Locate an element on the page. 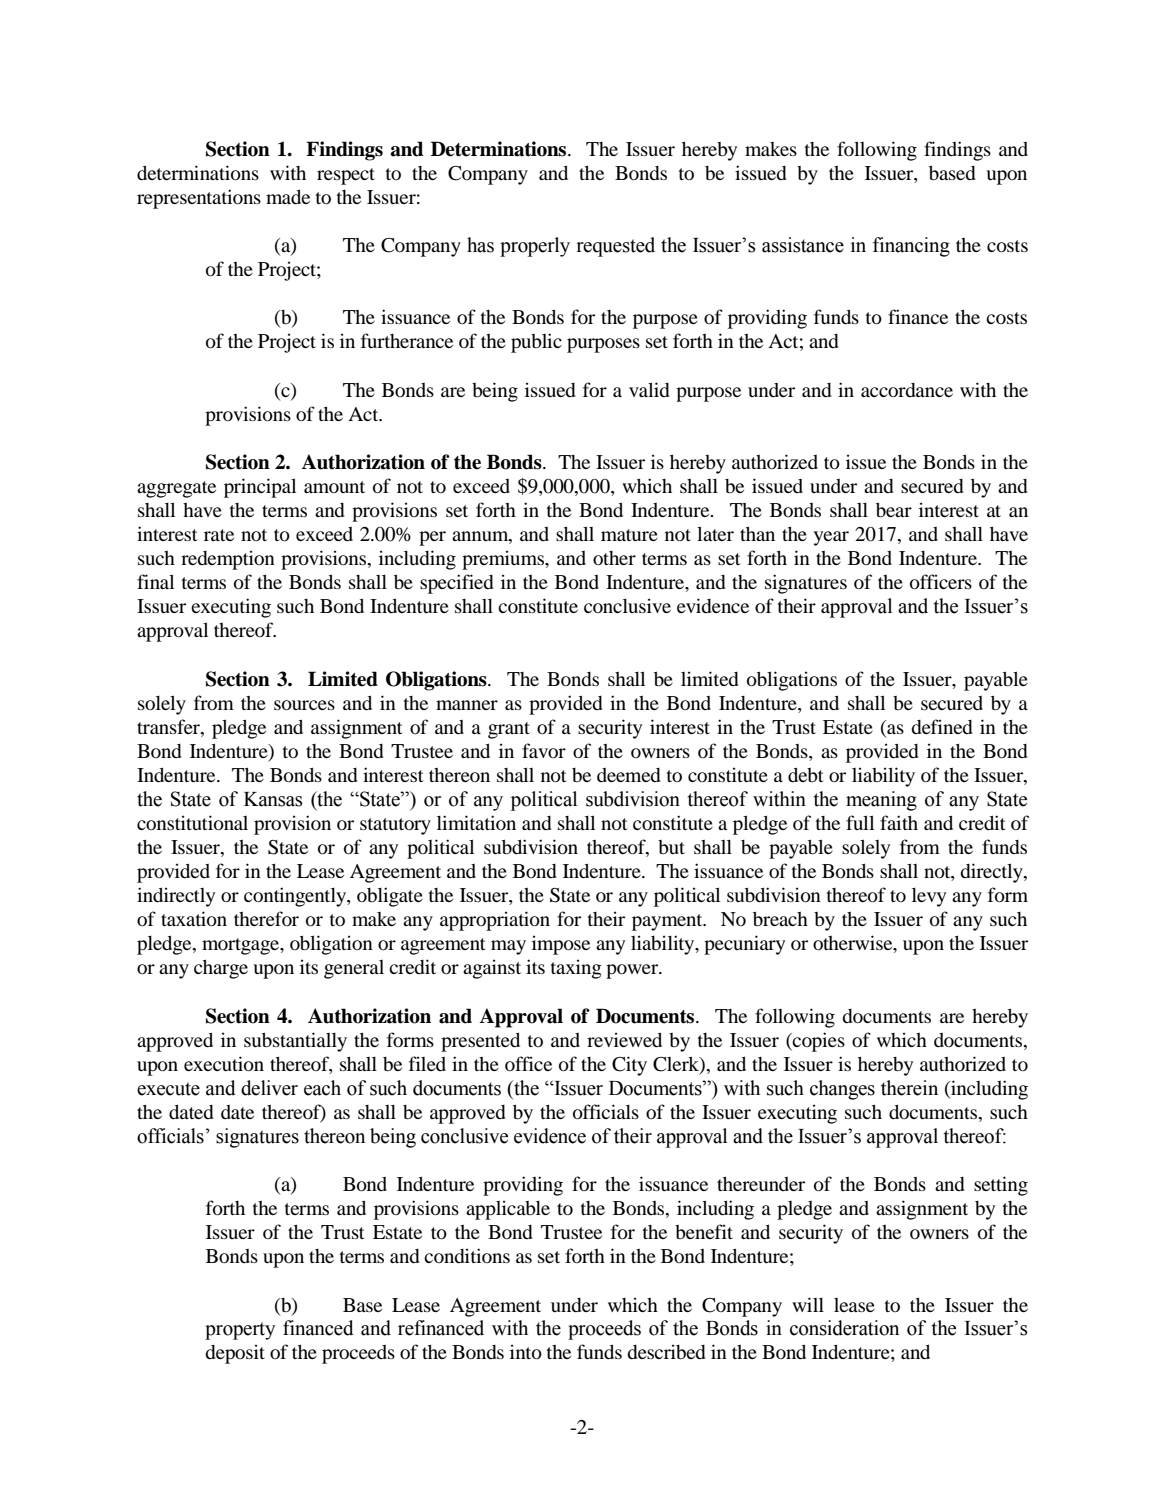 The image size is (1165, 1507). premiums is located at coordinates (504, 560).
